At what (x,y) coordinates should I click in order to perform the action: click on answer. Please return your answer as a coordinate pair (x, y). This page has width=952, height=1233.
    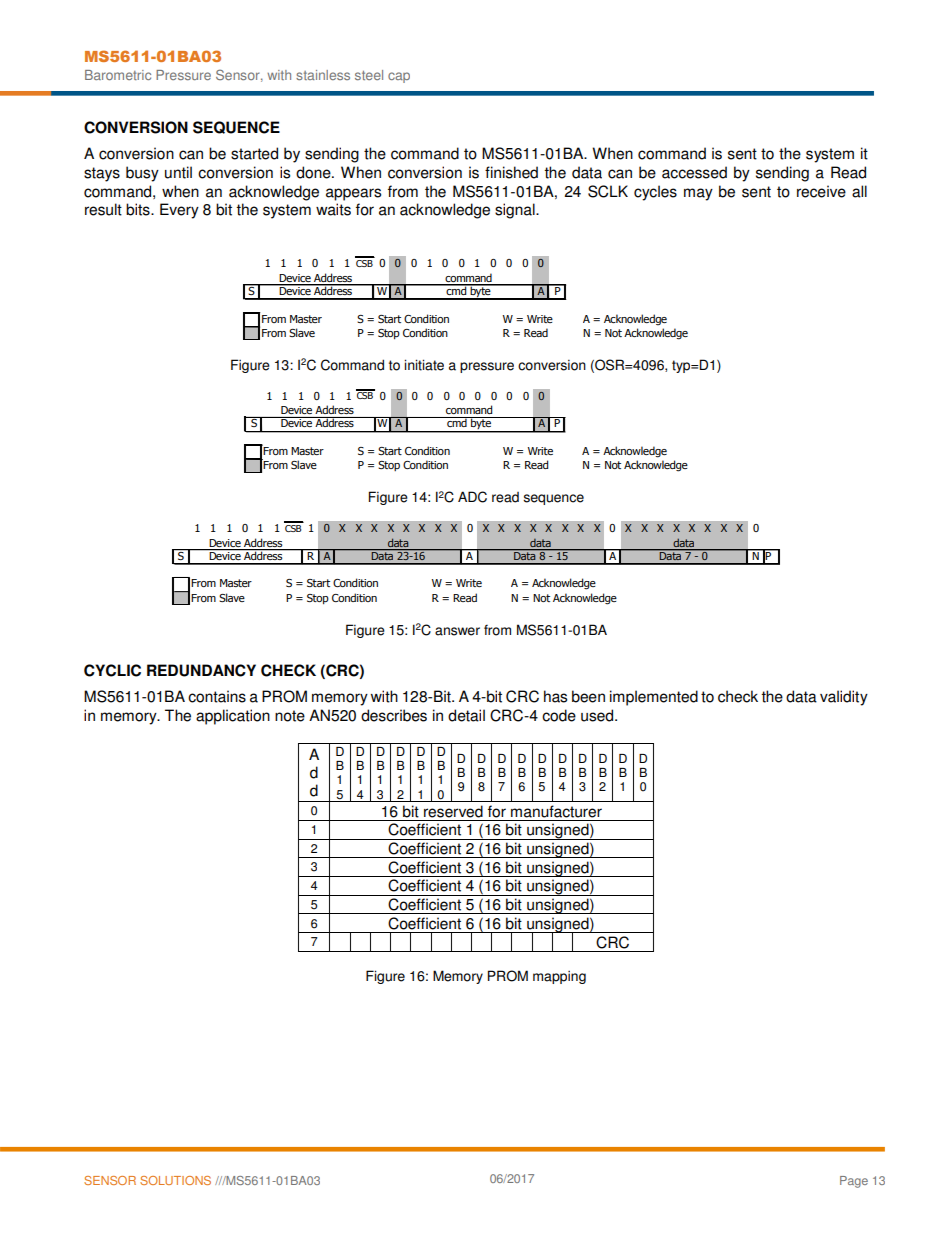
    Looking at the image, I should click on (457, 631).
